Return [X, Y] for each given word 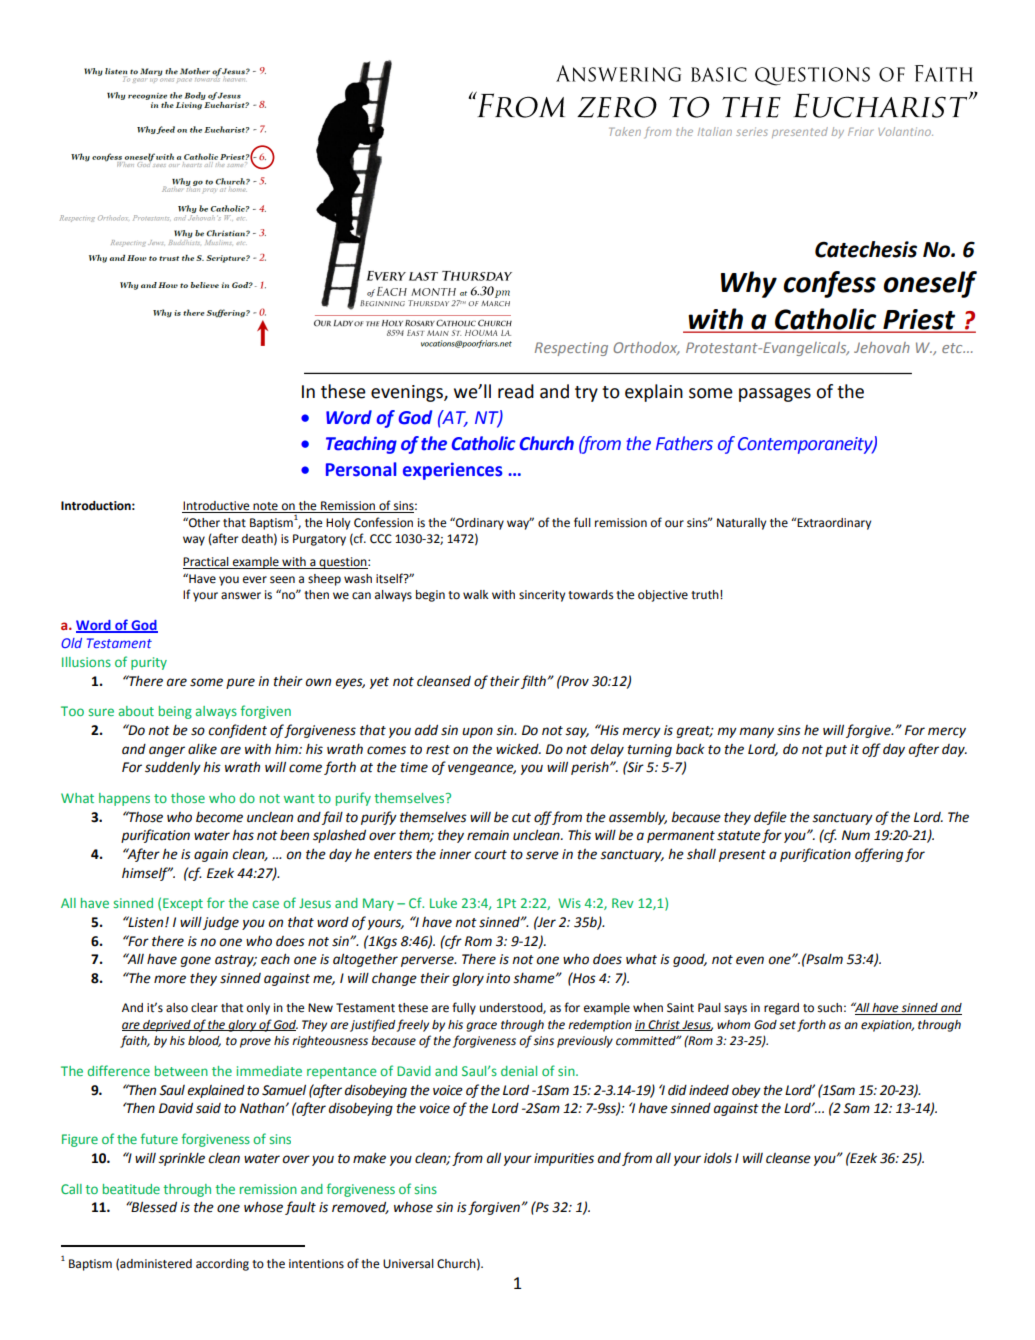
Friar [860, 131]
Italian [715, 131]
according [222, 1265]
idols [718, 1158]
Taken [625, 131]
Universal [408, 1264]
